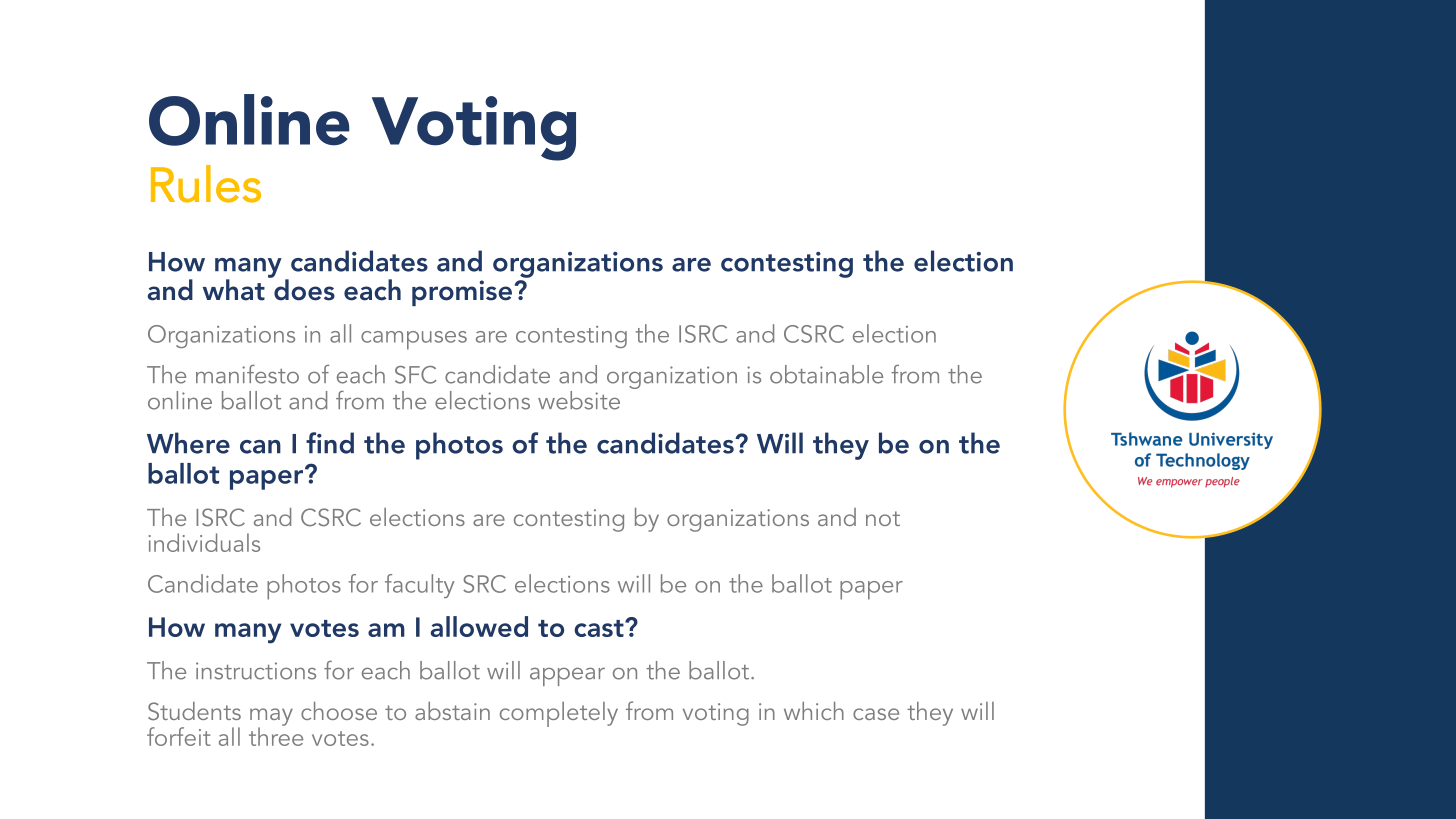  I want to click on cast, so click(600, 628).
